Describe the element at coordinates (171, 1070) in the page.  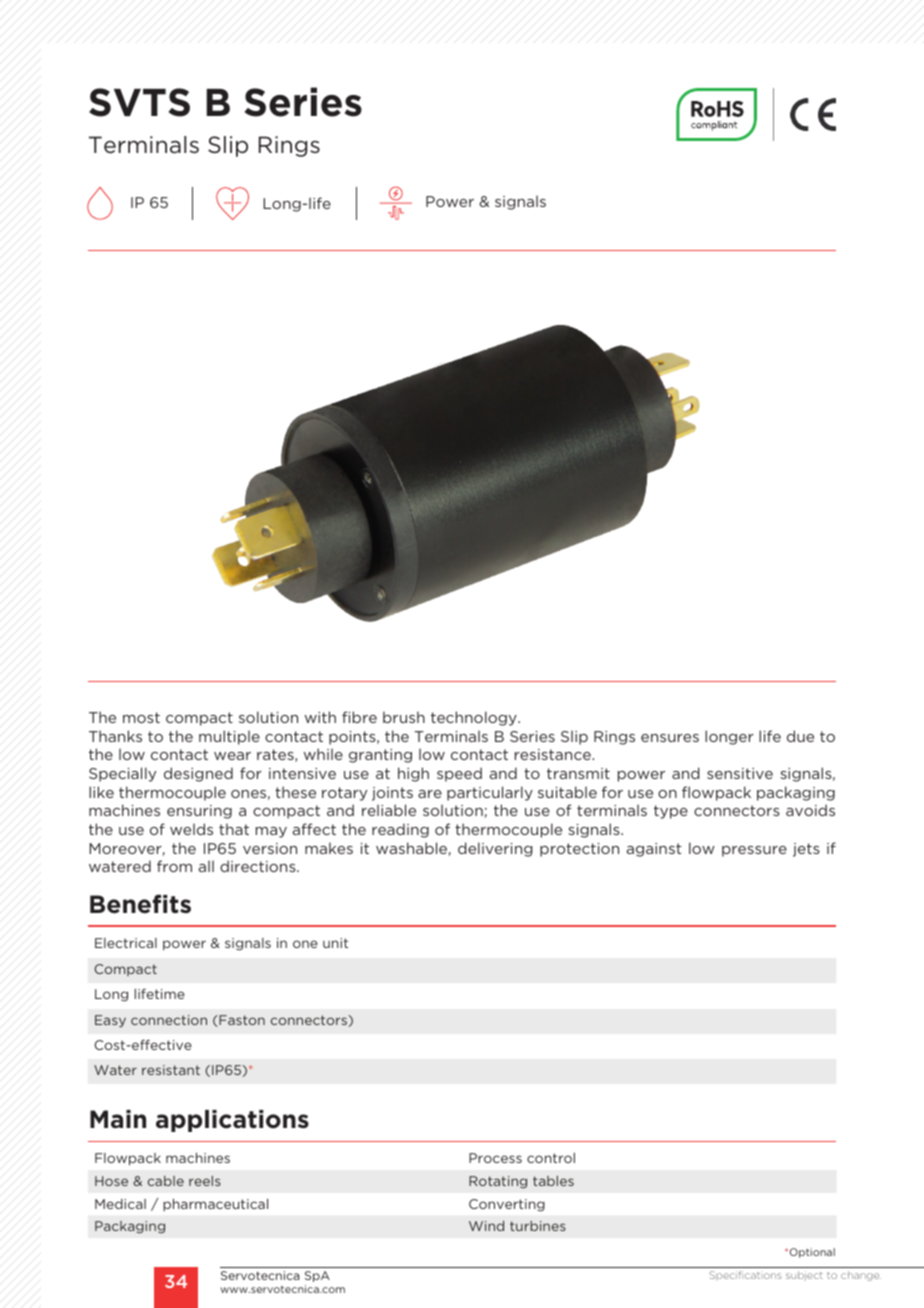
I see `resistant` at that location.
